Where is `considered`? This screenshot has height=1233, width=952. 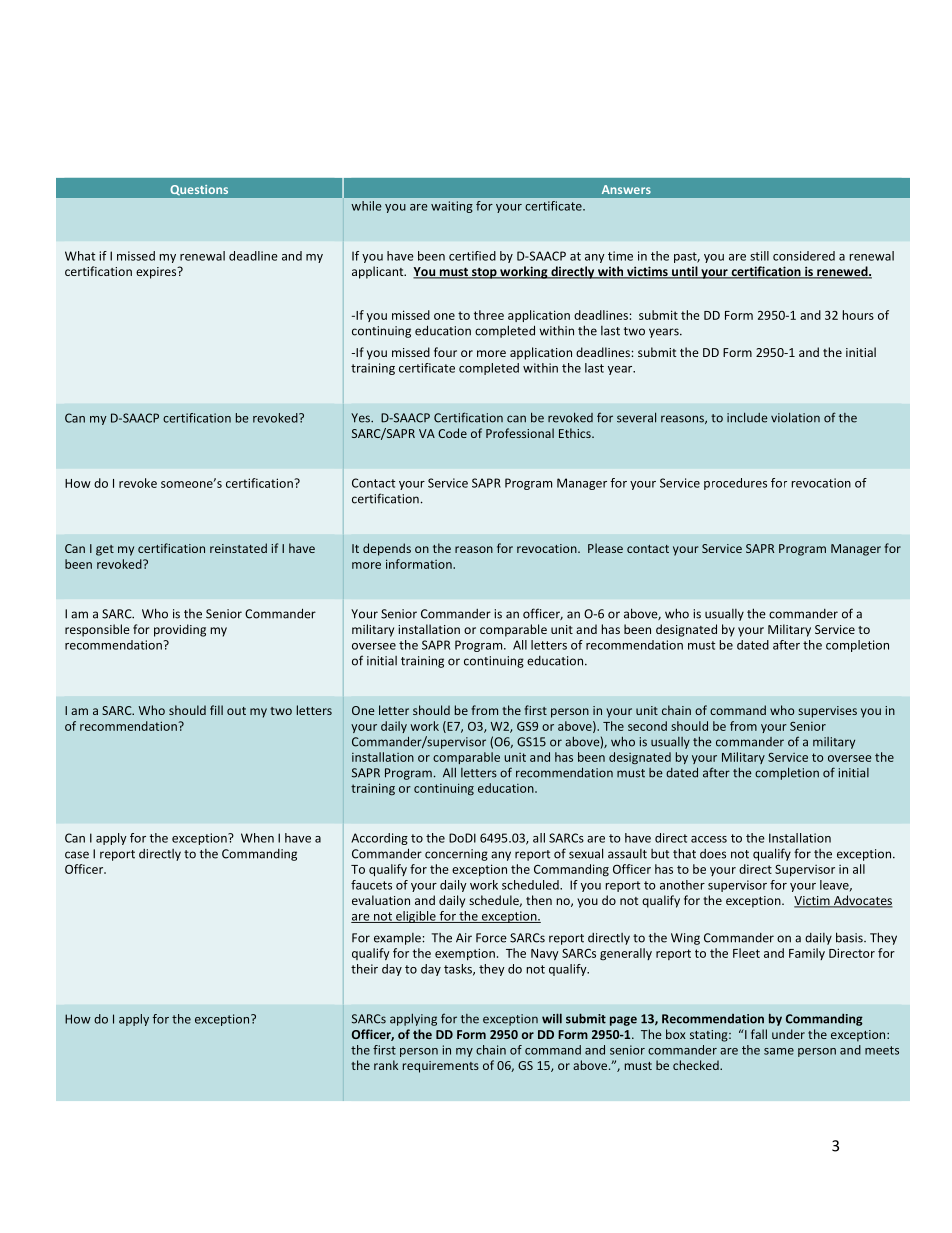
considered is located at coordinates (804, 256).
